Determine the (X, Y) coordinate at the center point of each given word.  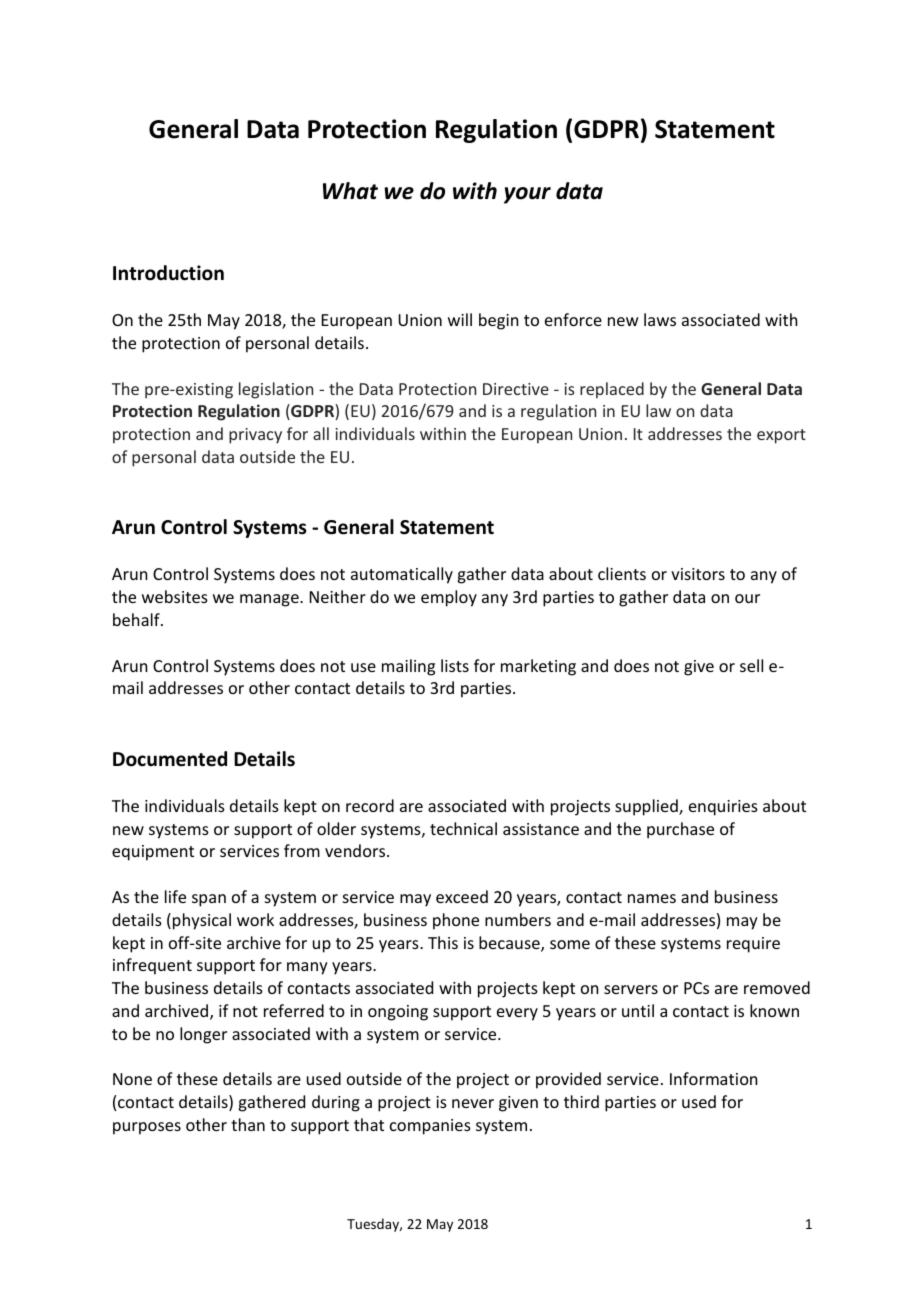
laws (660, 319)
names (652, 898)
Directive (516, 389)
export (781, 436)
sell (751, 665)
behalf (137, 619)
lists (455, 665)
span (209, 900)
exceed (462, 896)
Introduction (168, 273)
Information (713, 1078)
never (473, 1103)
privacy (255, 436)
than (248, 1124)
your (527, 195)
